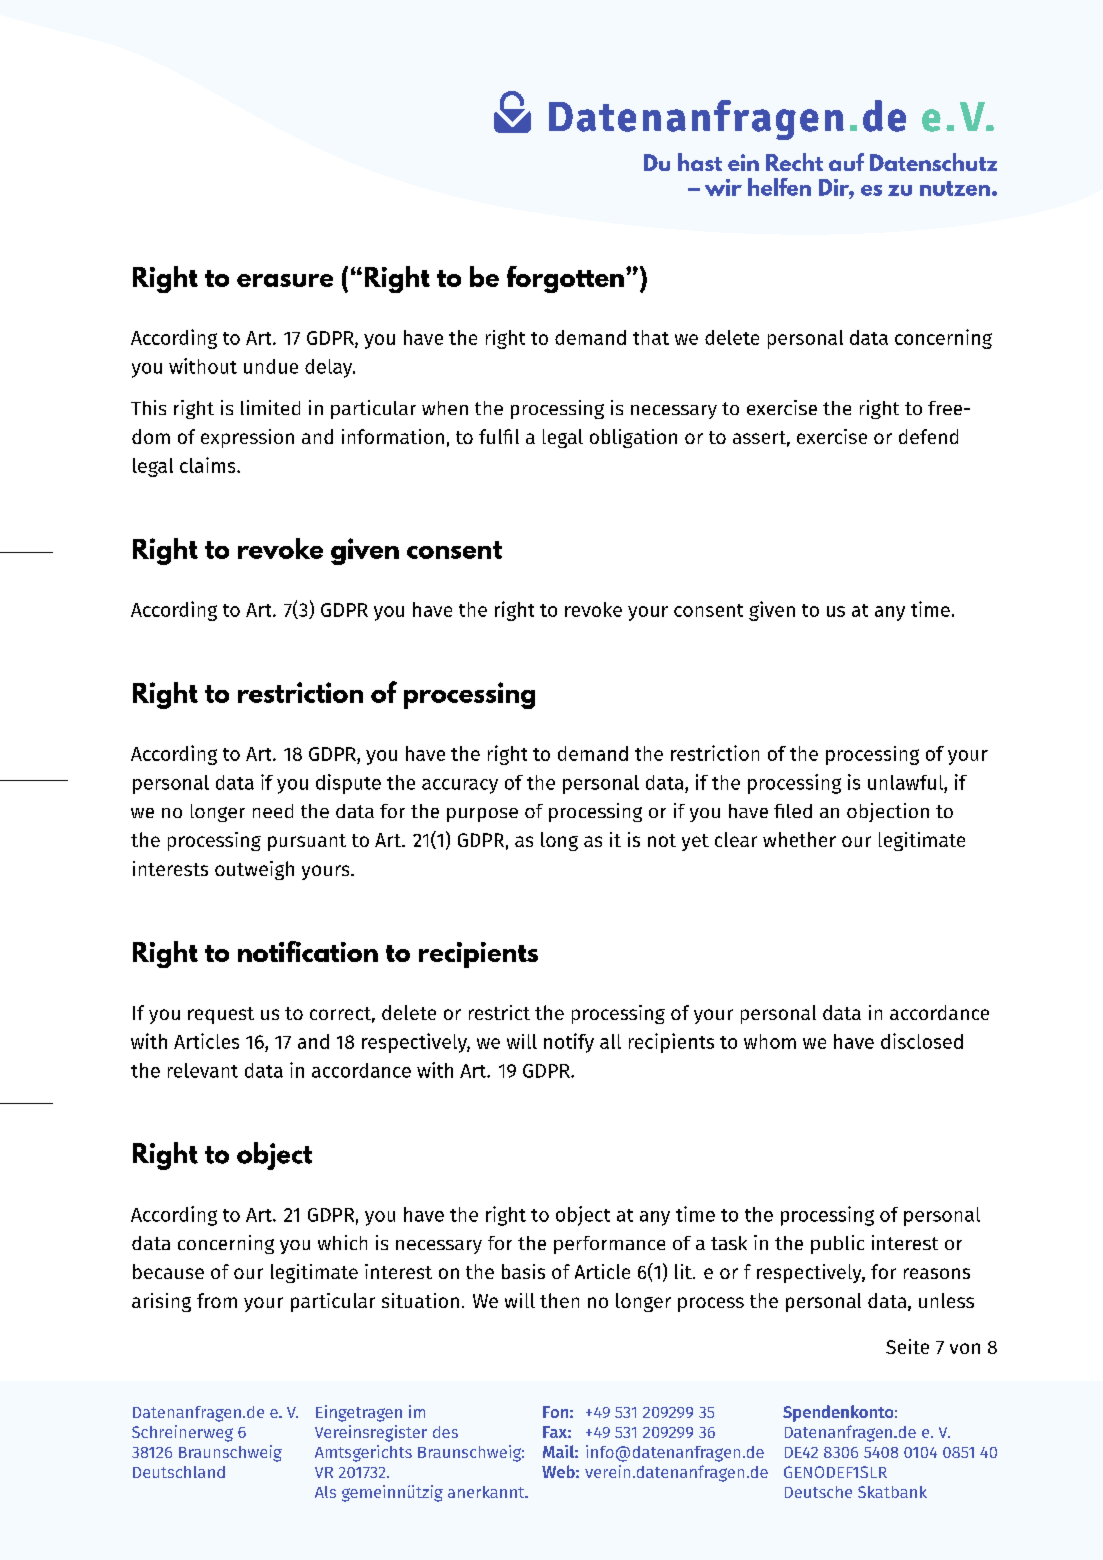 Image resolution: width=1103 pixels, height=1560 pixels. Describe the element at coordinates (846, 162) in the document. I see `auf` at that location.
